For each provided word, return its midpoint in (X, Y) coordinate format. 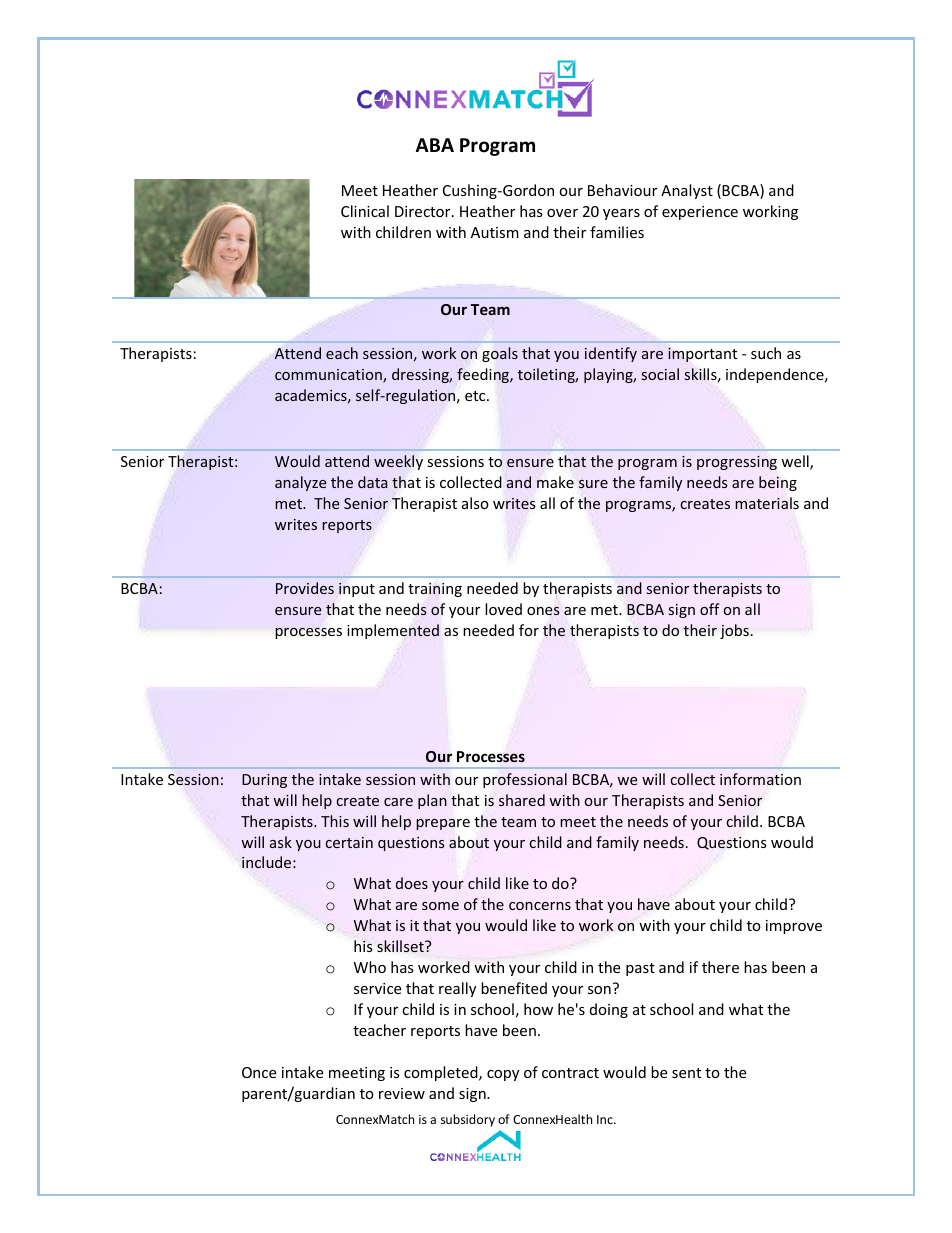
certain (349, 842)
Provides (305, 588)
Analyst (687, 191)
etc (476, 396)
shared (522, 800)
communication (329, 376)
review (402, 1093)
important (702, 355)
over (562, 213)
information (760, 779)
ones (543, 611)
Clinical (365, 211)
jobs (734, 631)
